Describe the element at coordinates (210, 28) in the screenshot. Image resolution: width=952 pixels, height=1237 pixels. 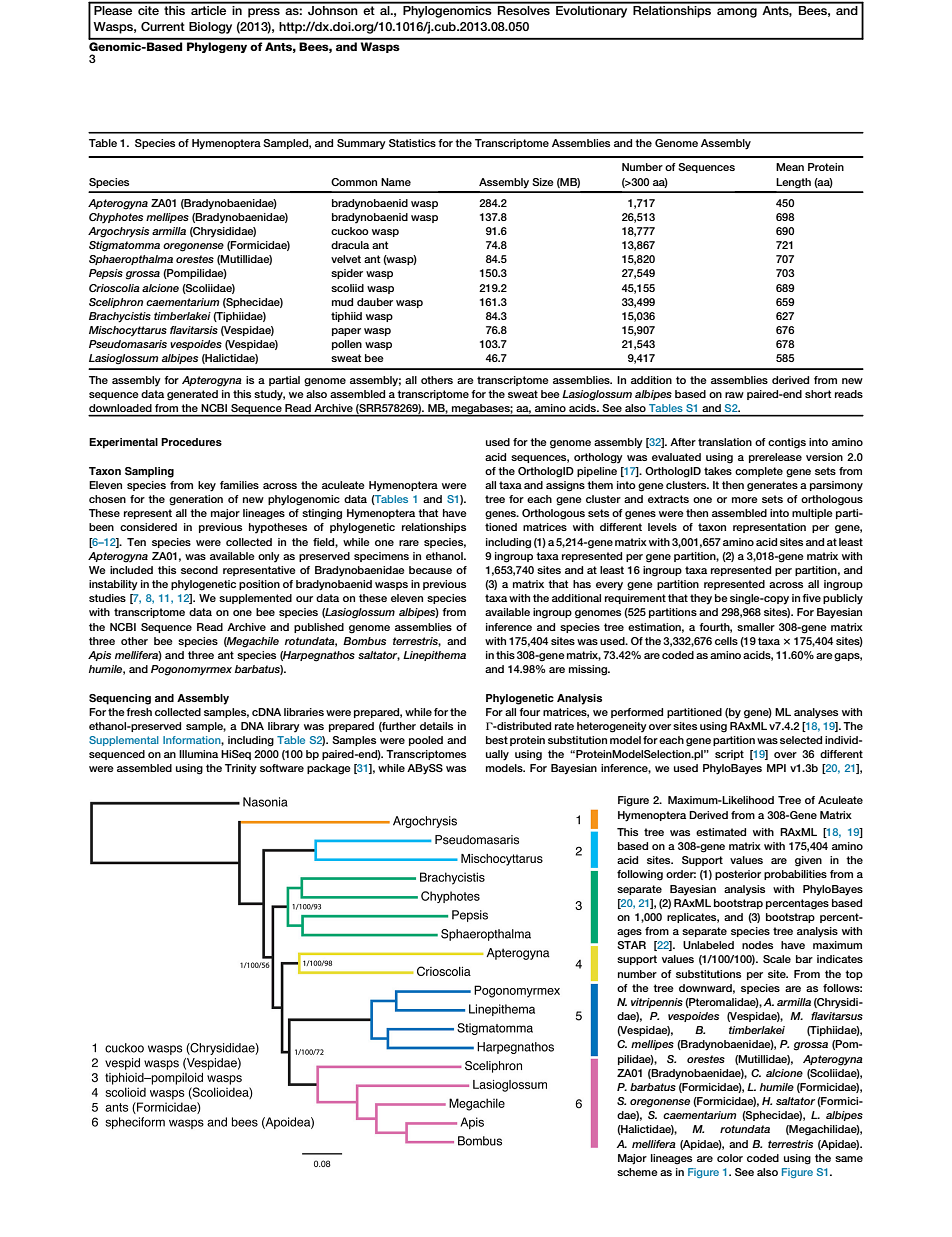
I see `Biology` at that location.
